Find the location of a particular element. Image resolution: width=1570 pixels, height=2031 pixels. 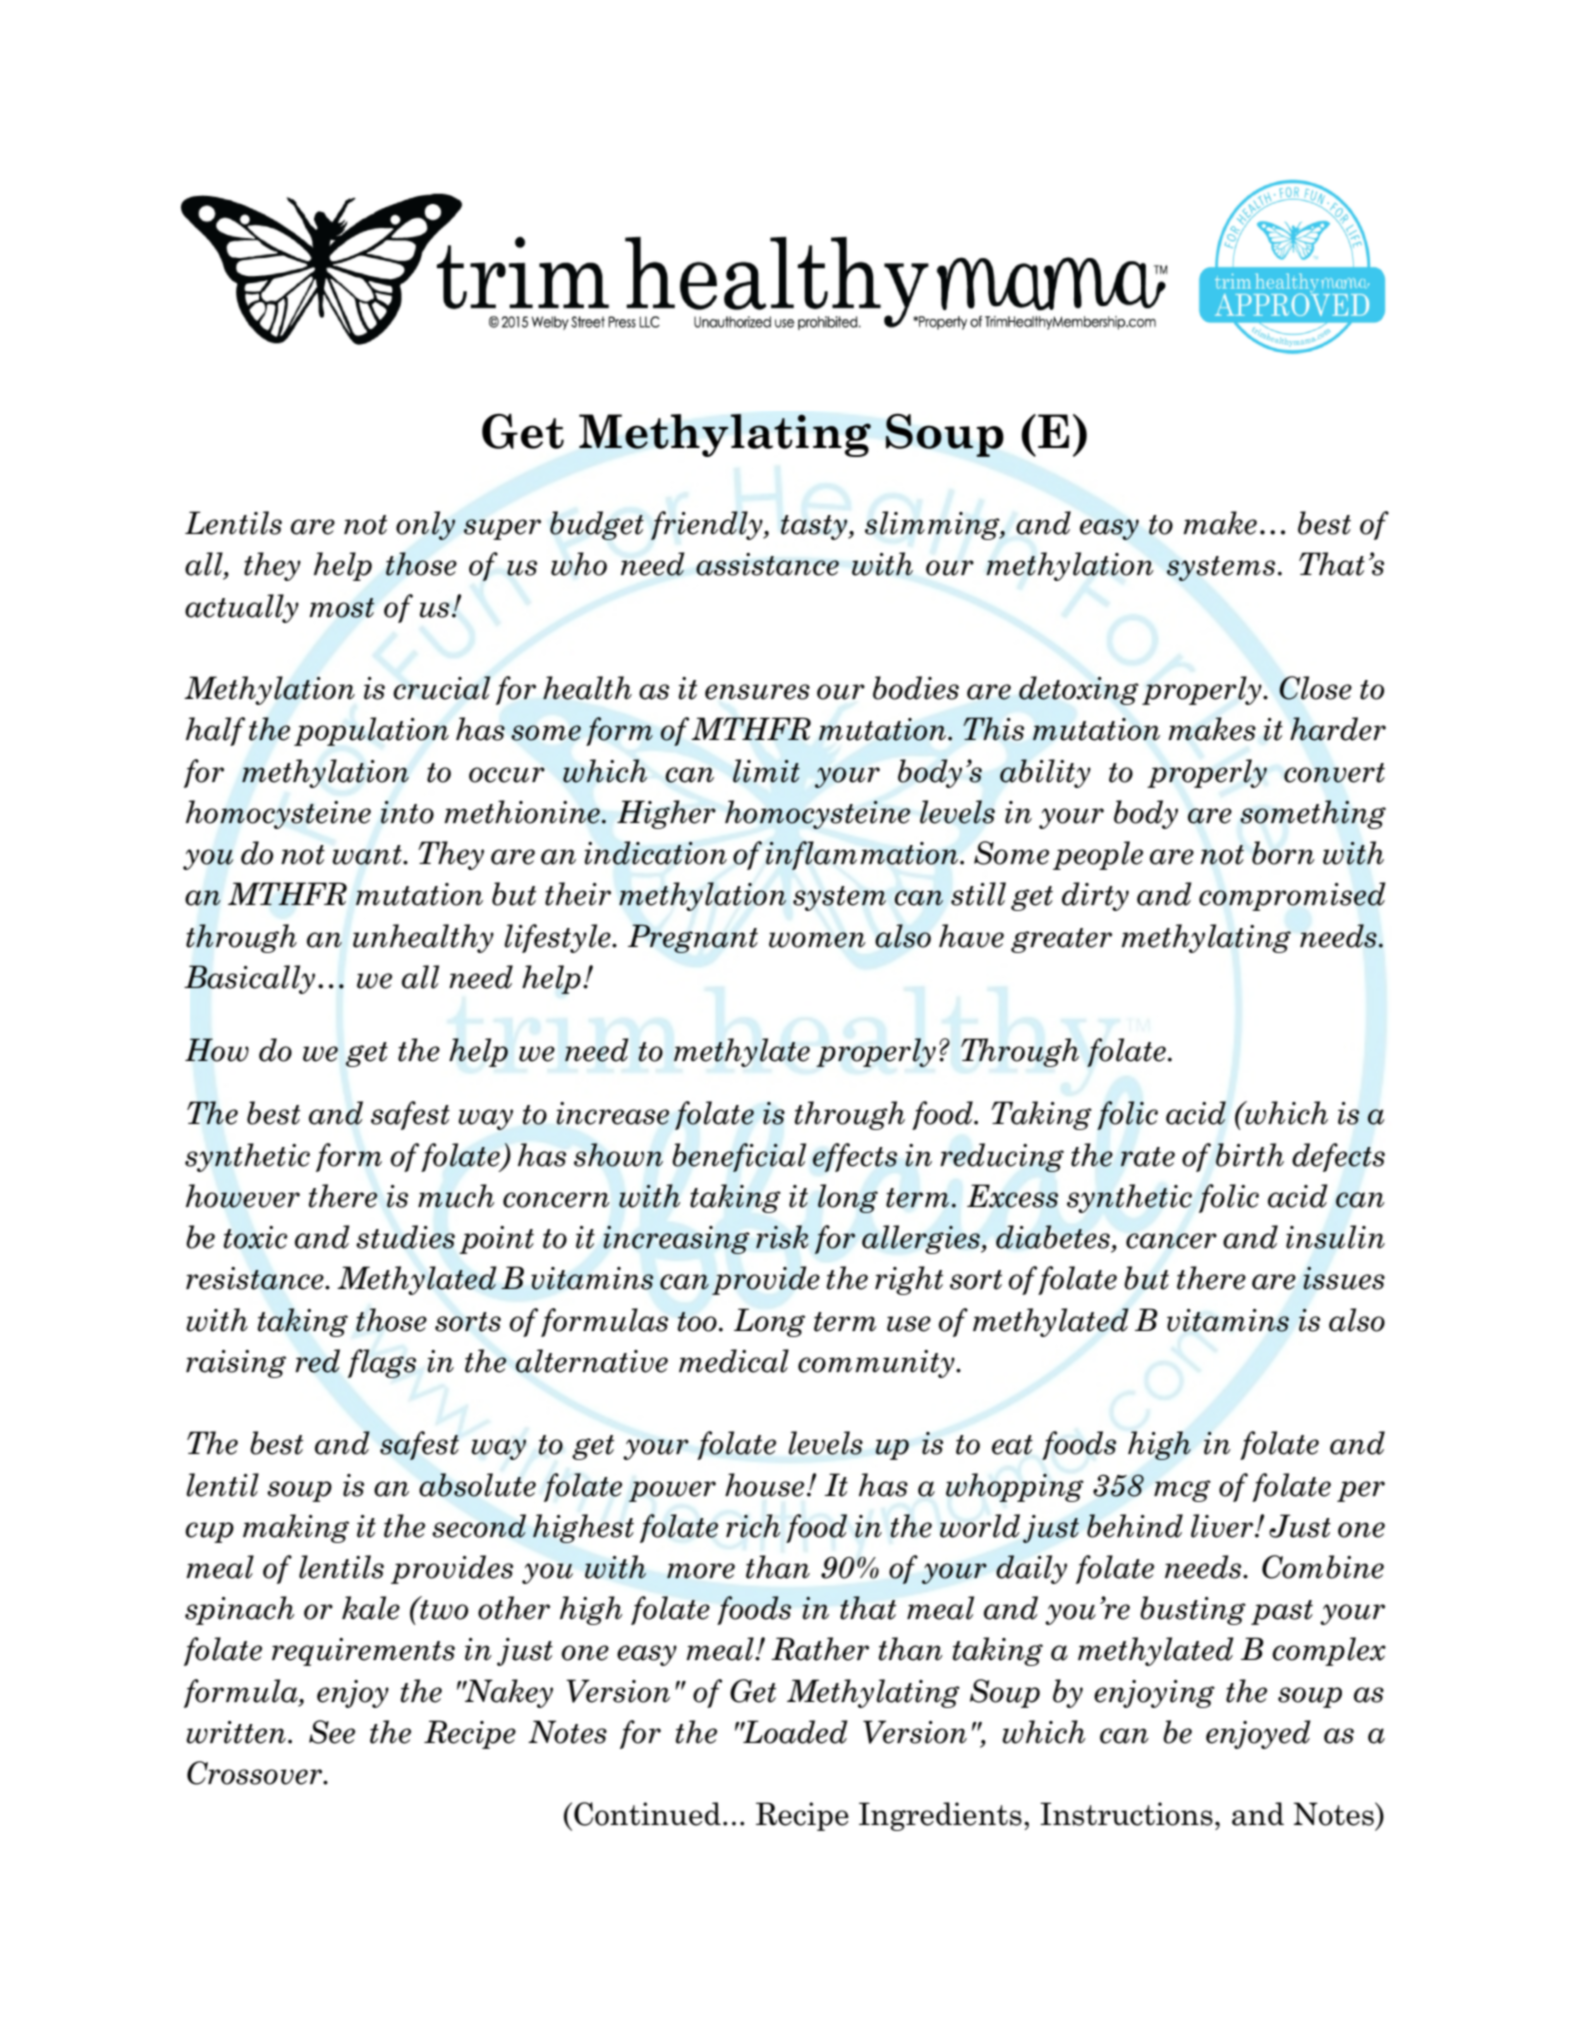

want is located at coordinates (368, 855).
